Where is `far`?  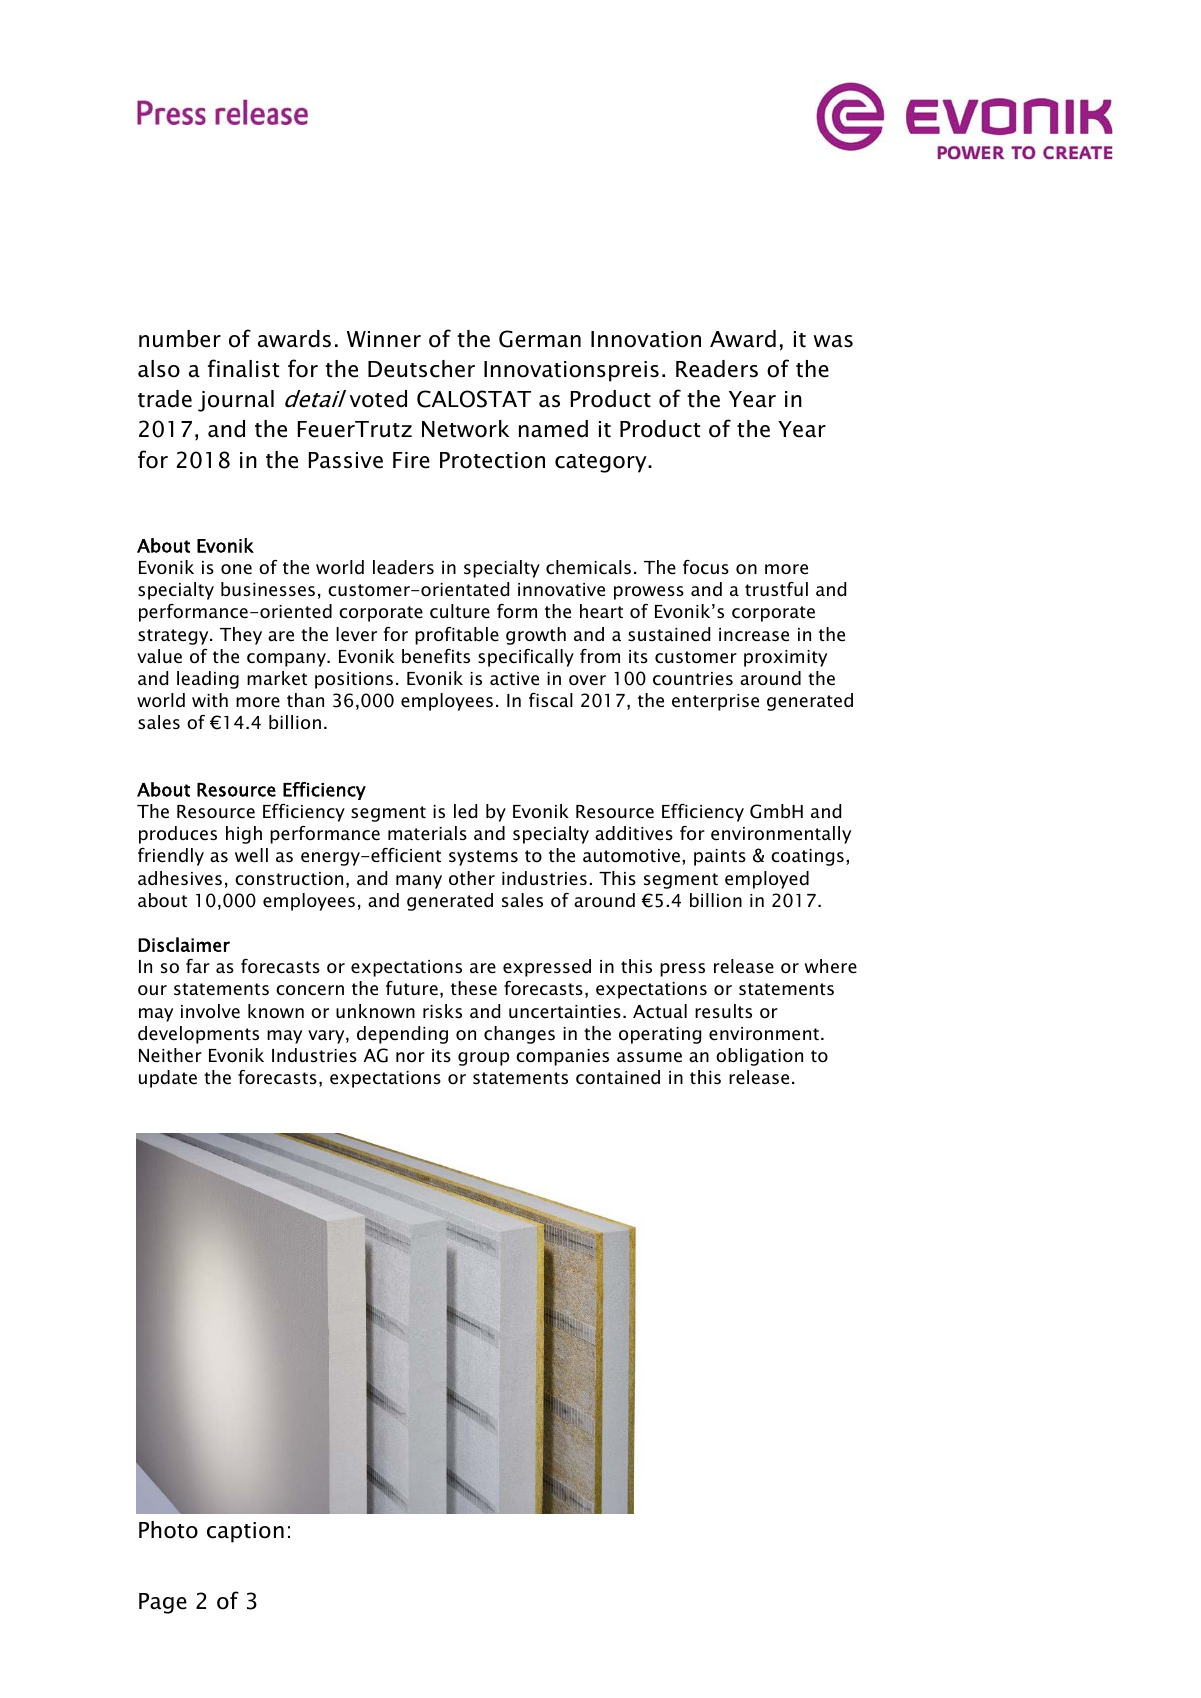
far is located at coordinates (198, 966).
